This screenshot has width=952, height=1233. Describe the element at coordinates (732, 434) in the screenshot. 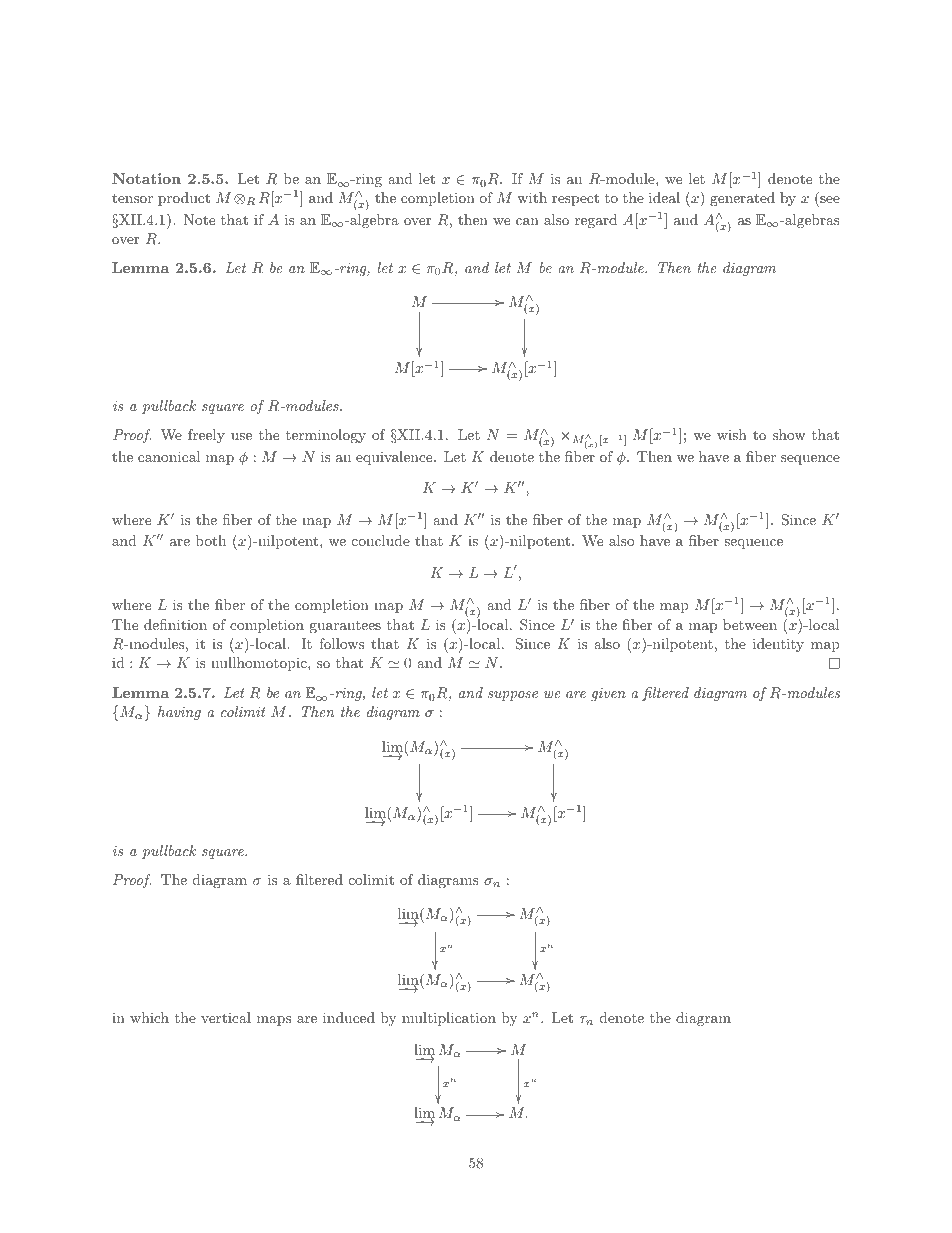

I see `wish` at that location.
